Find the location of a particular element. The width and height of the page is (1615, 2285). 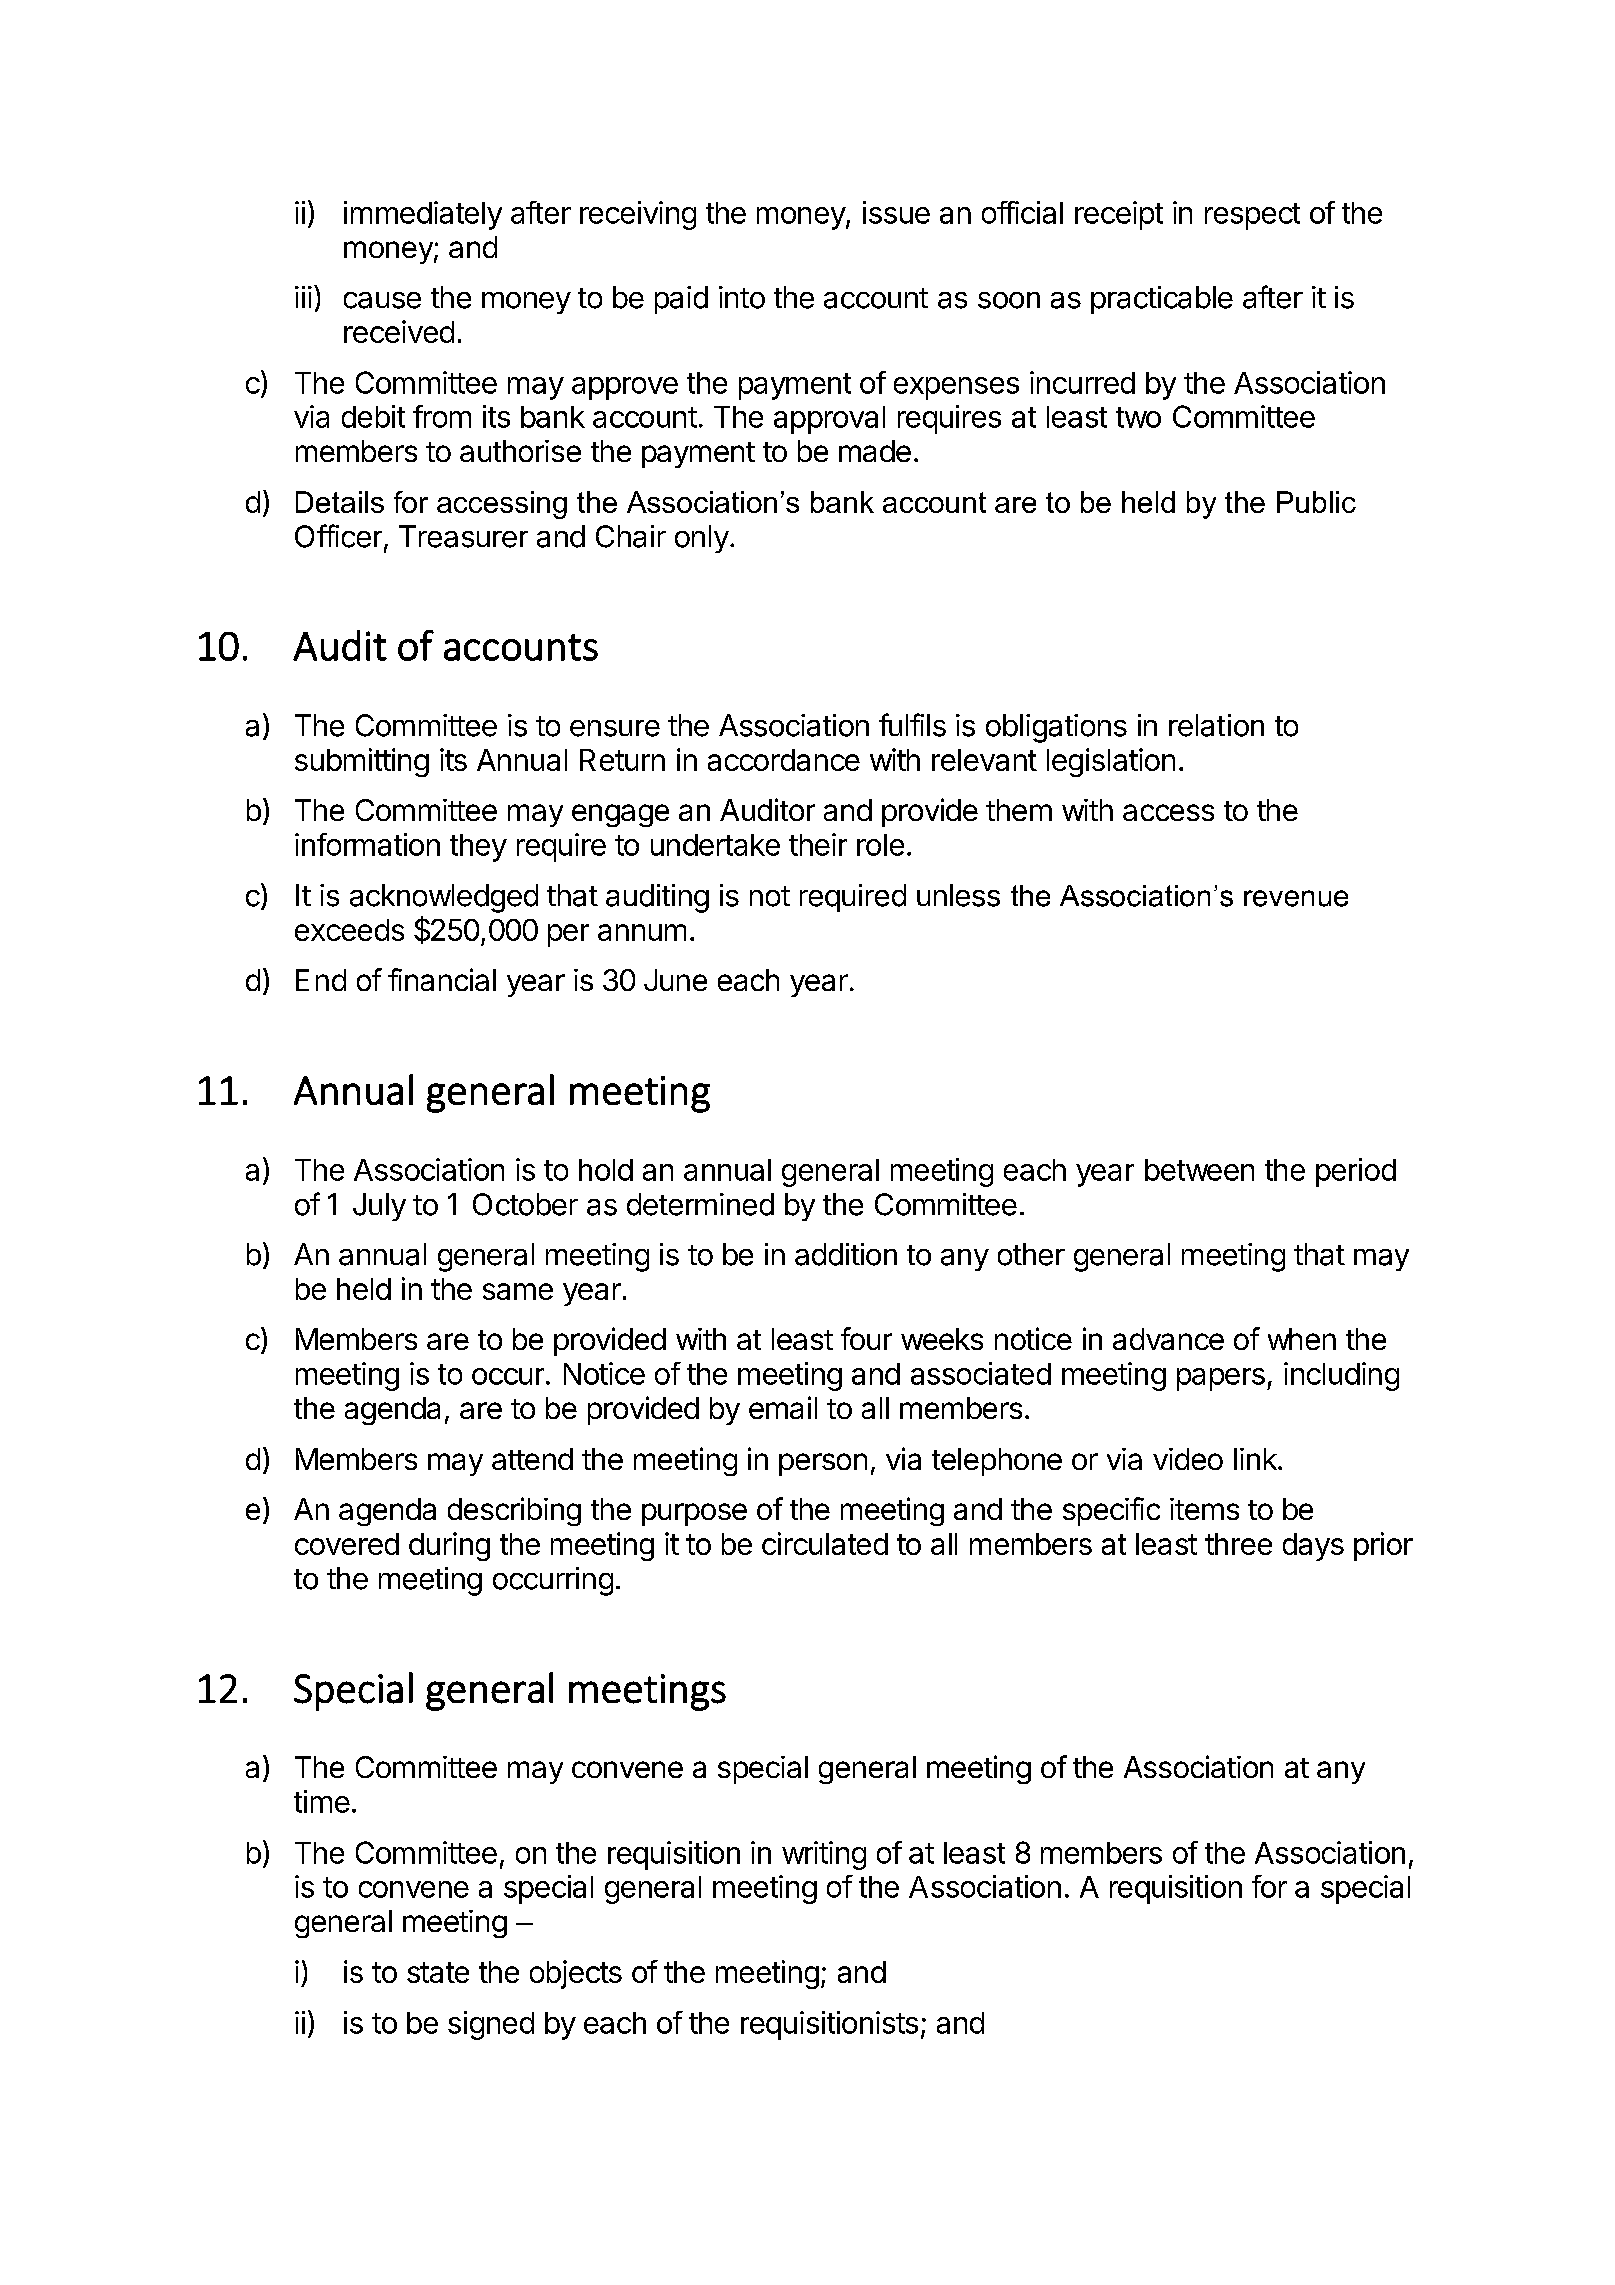

respect is located at coordinates (1252, 216).
